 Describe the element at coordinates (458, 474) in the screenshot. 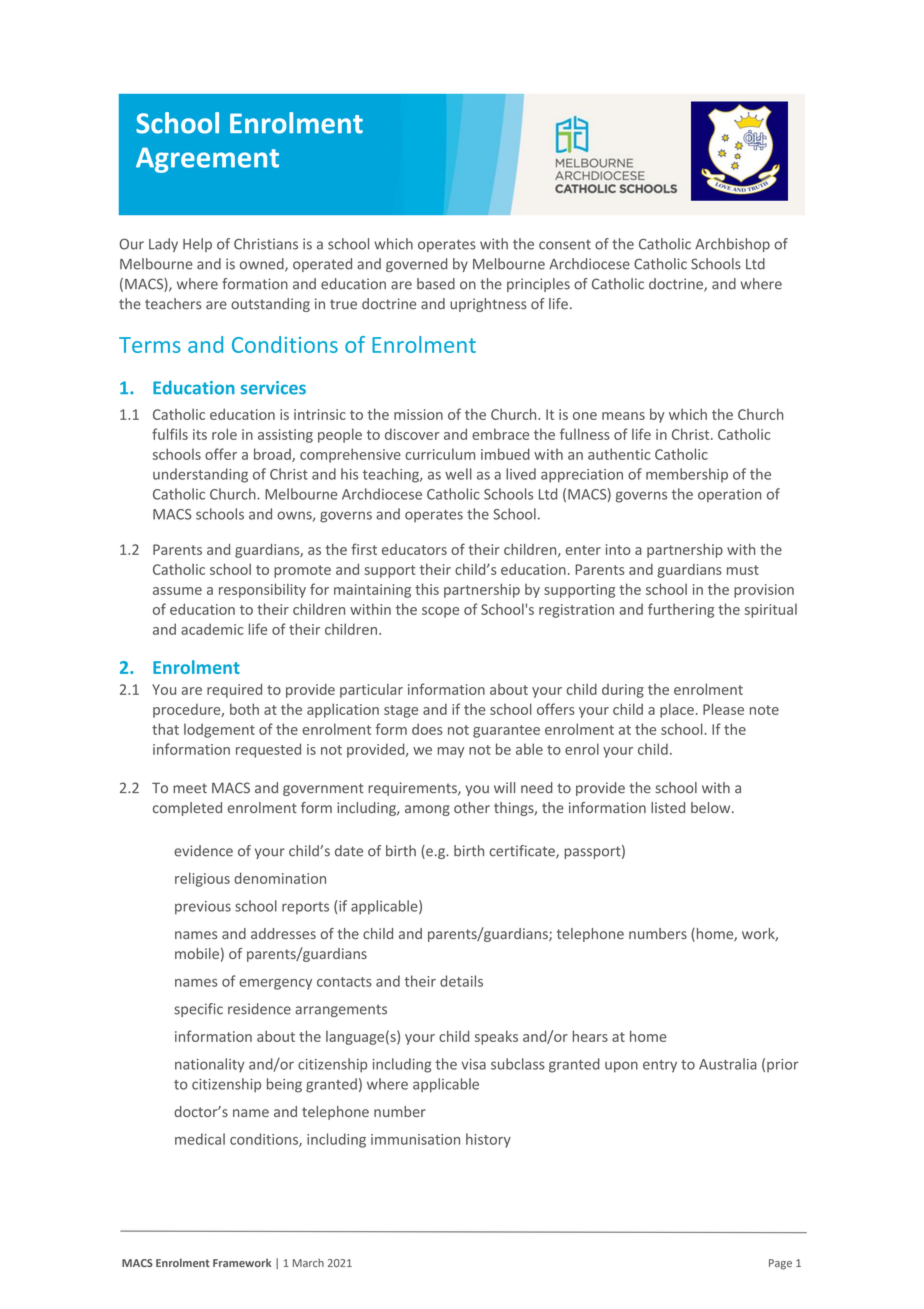

I see `well` at that location.
